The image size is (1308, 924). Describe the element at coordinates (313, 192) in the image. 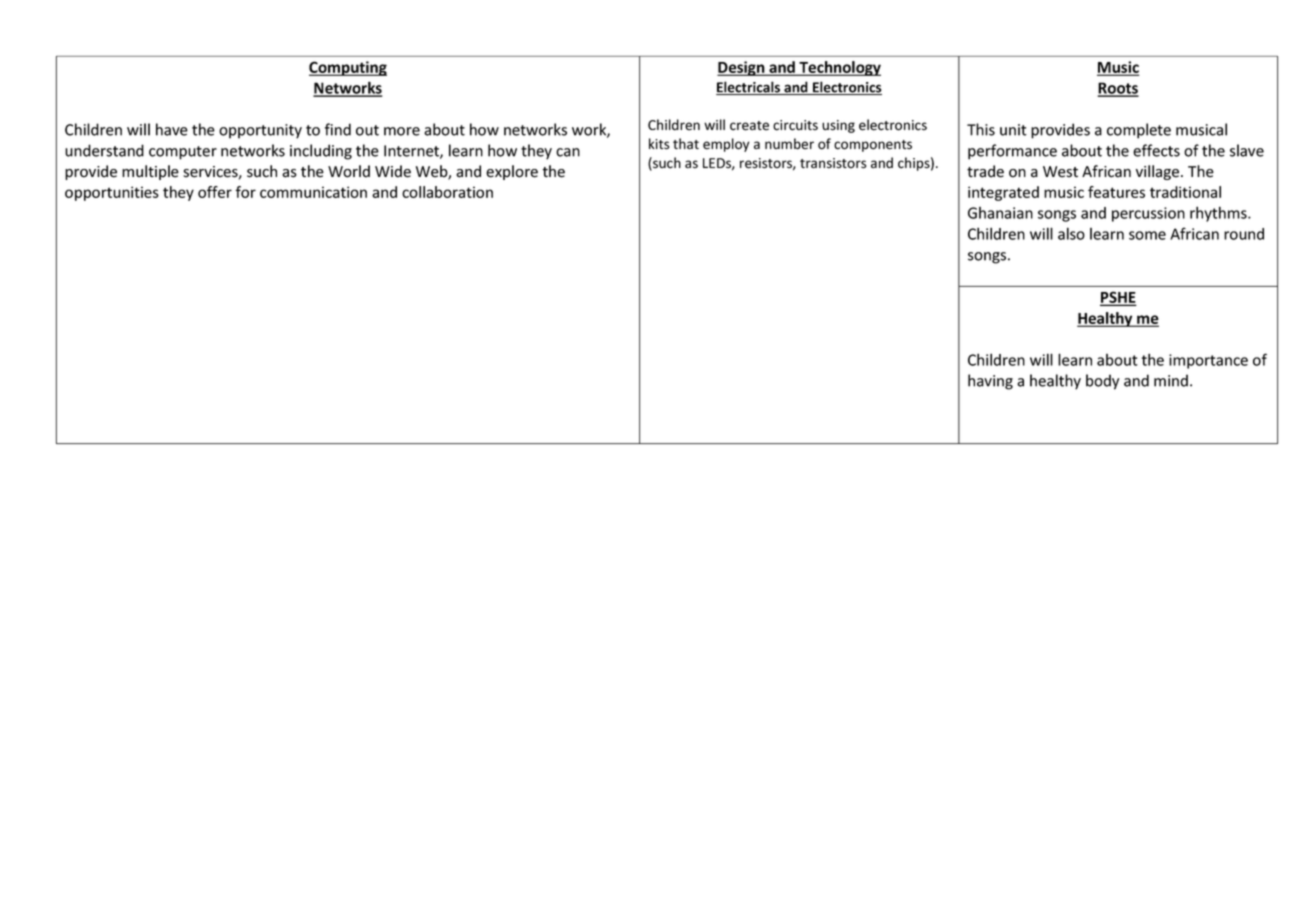

I see `communication` at that location.
